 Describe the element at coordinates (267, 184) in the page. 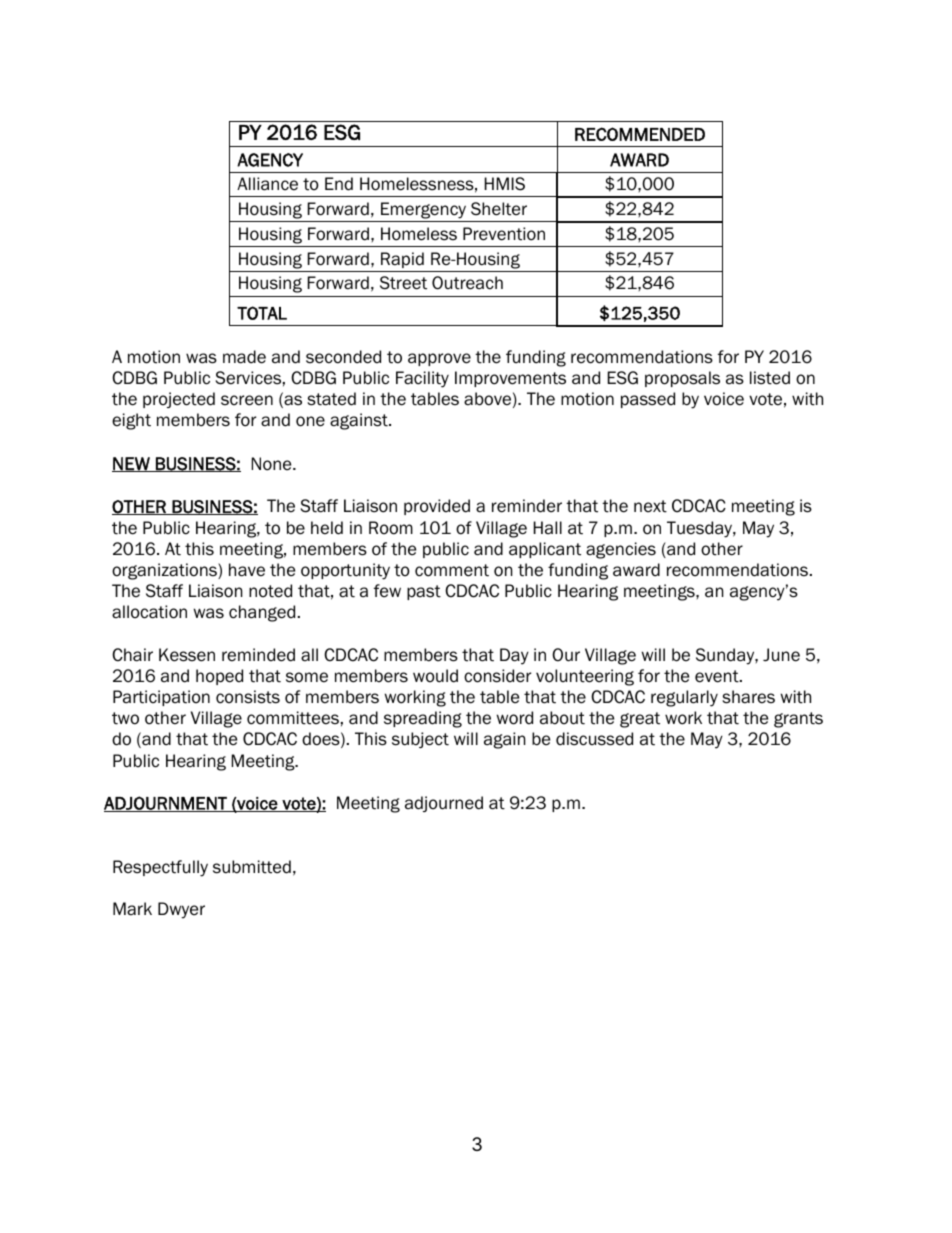

I see `Alliance` at that location.
